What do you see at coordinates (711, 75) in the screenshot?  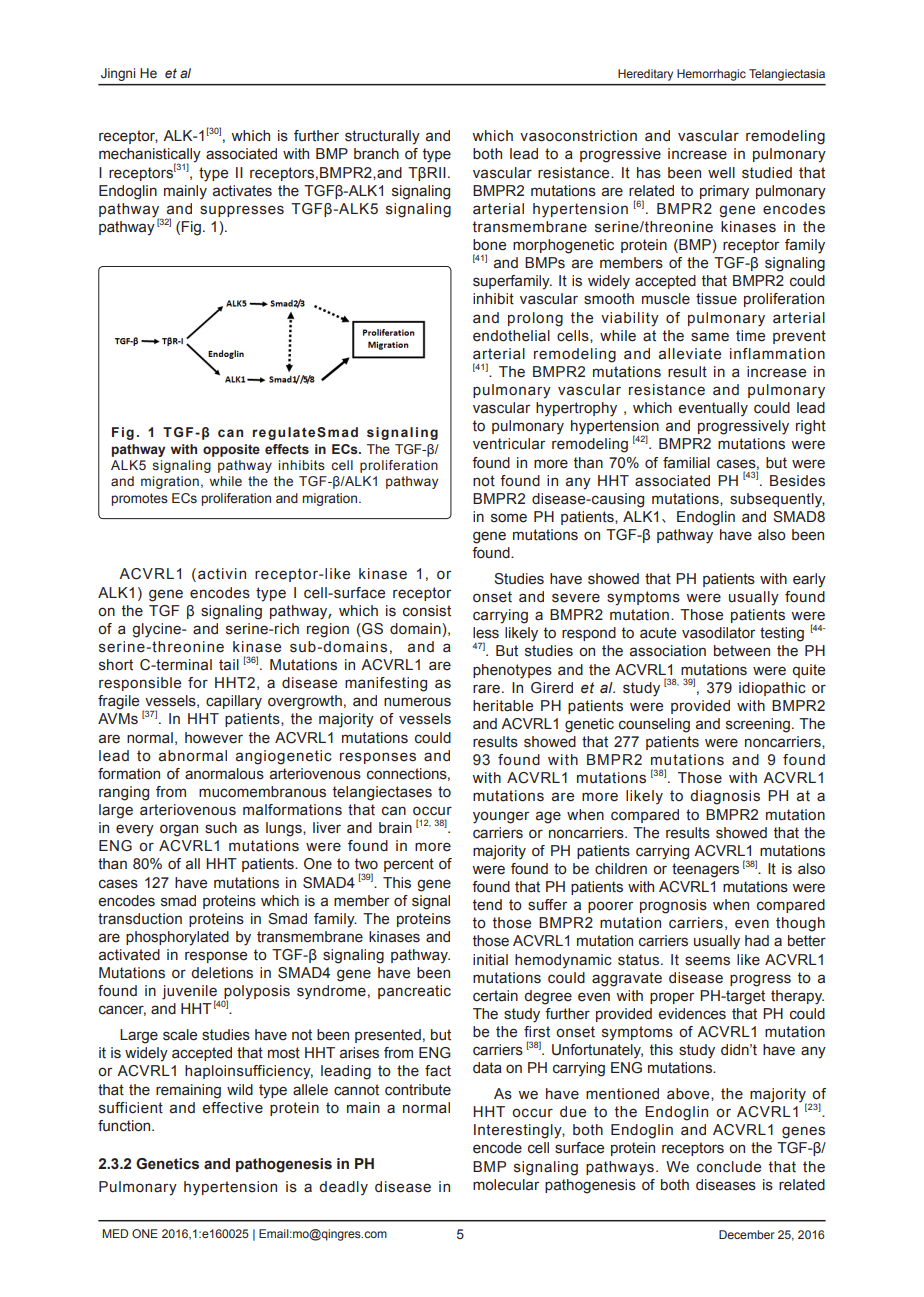 I see `Hemorrhagic` at bounding box center [711, 75].
